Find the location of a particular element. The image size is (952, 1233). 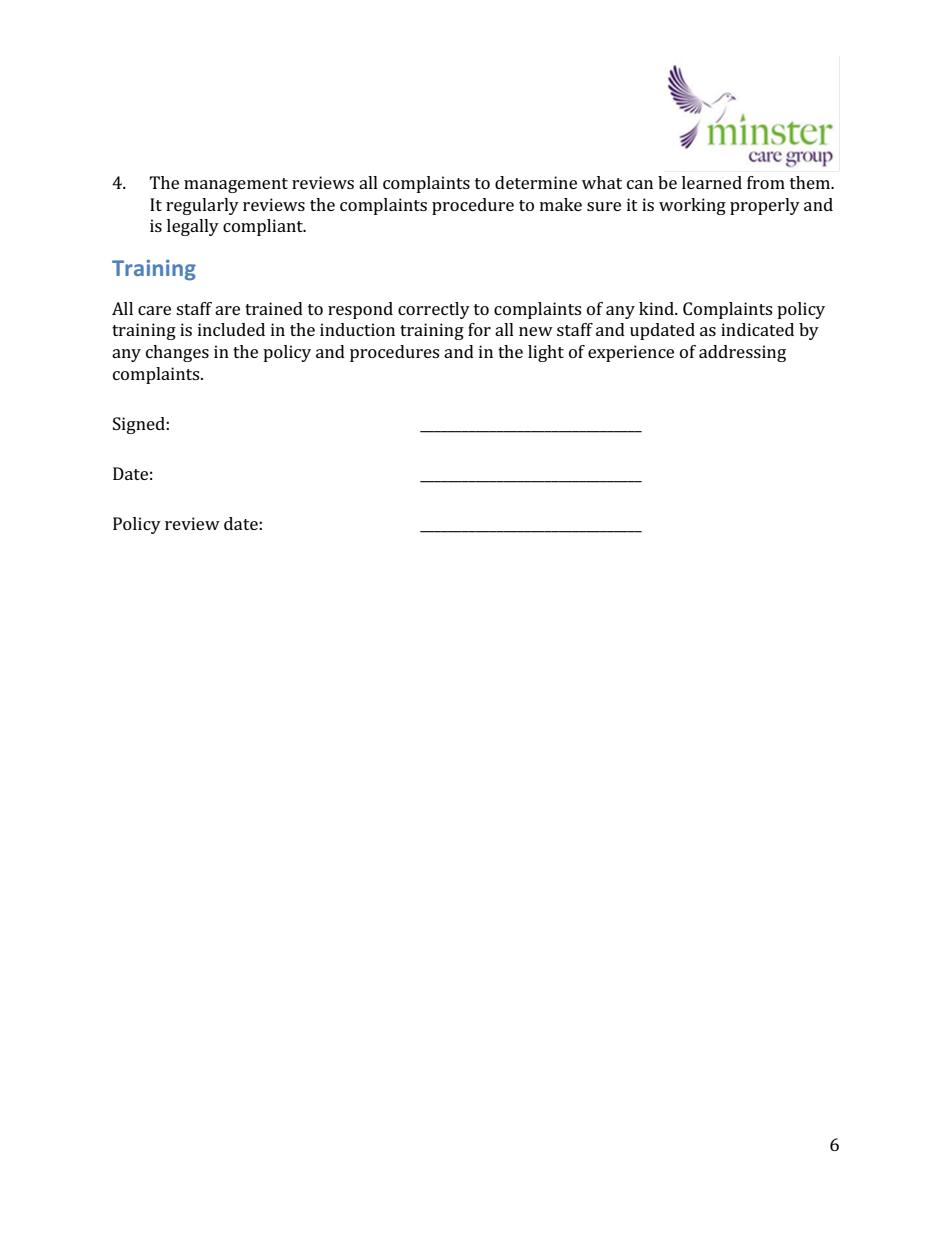

properly is located at coordinates (765, 206).
